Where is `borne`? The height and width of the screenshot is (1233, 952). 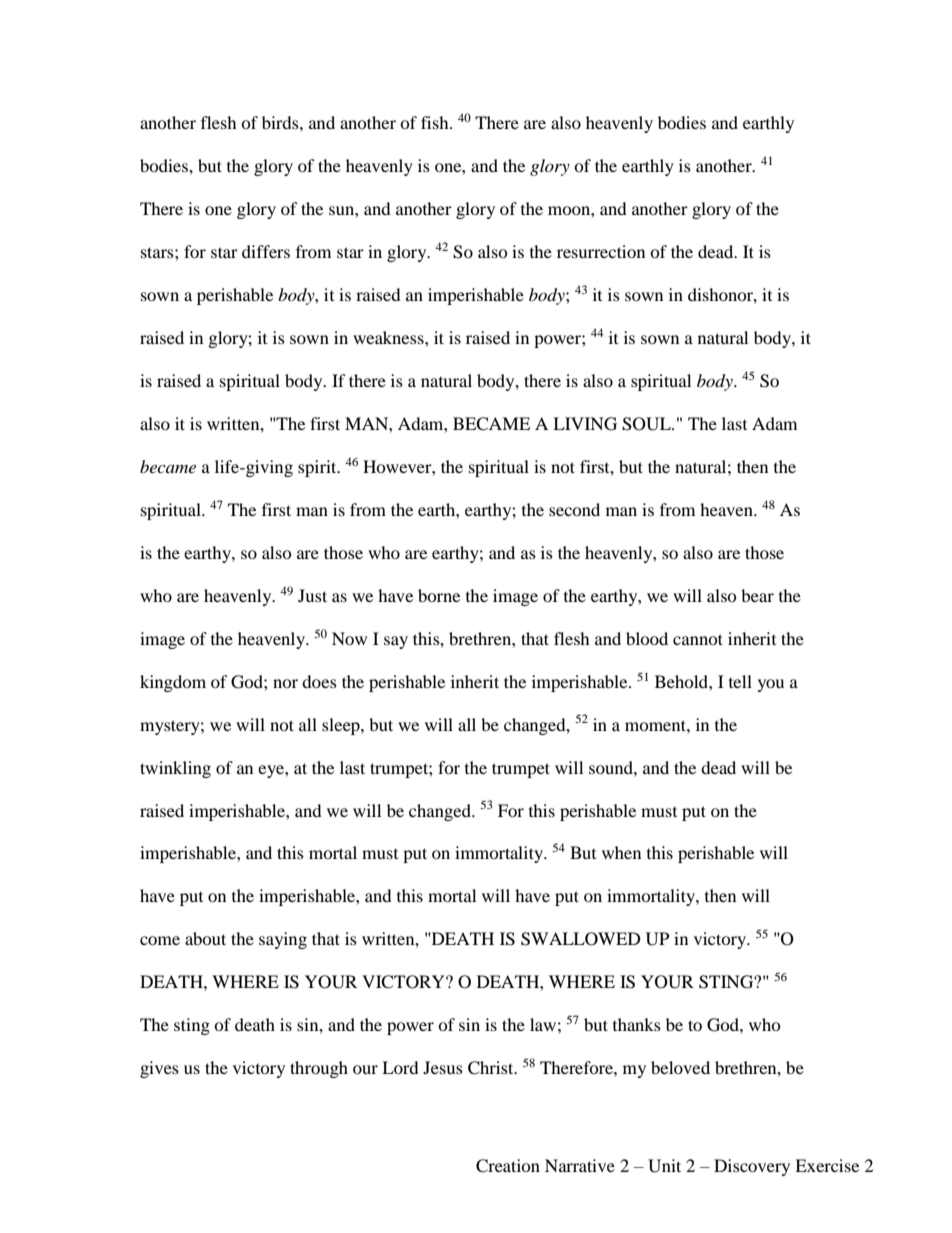 borne is located at coordinates (439, 595).
